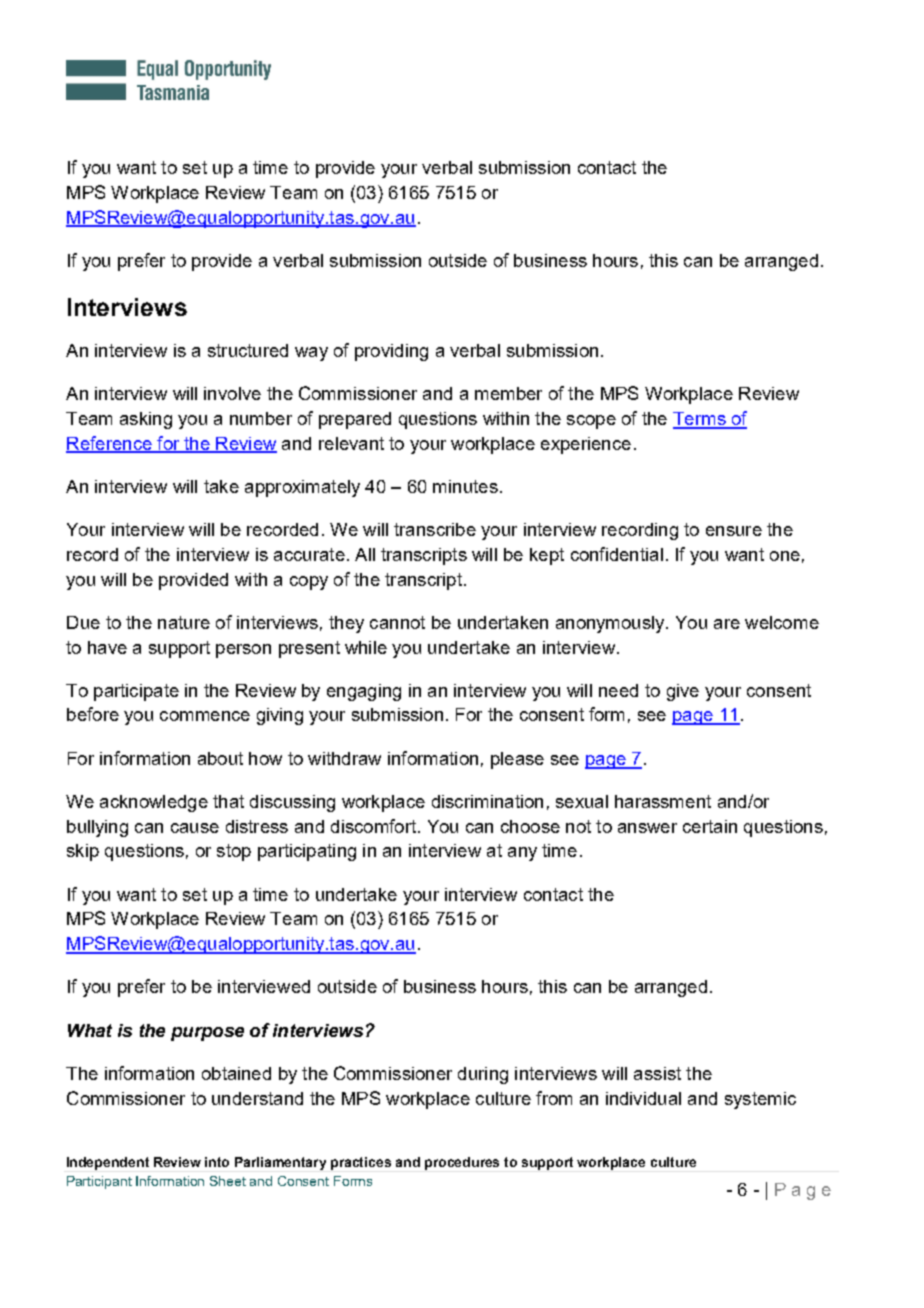 The width and height of the screenshot is (924, 1308). What do you see at coordinates (232, 393) in the screenshot?
I see `involve` at bounding box center [232, 393].
